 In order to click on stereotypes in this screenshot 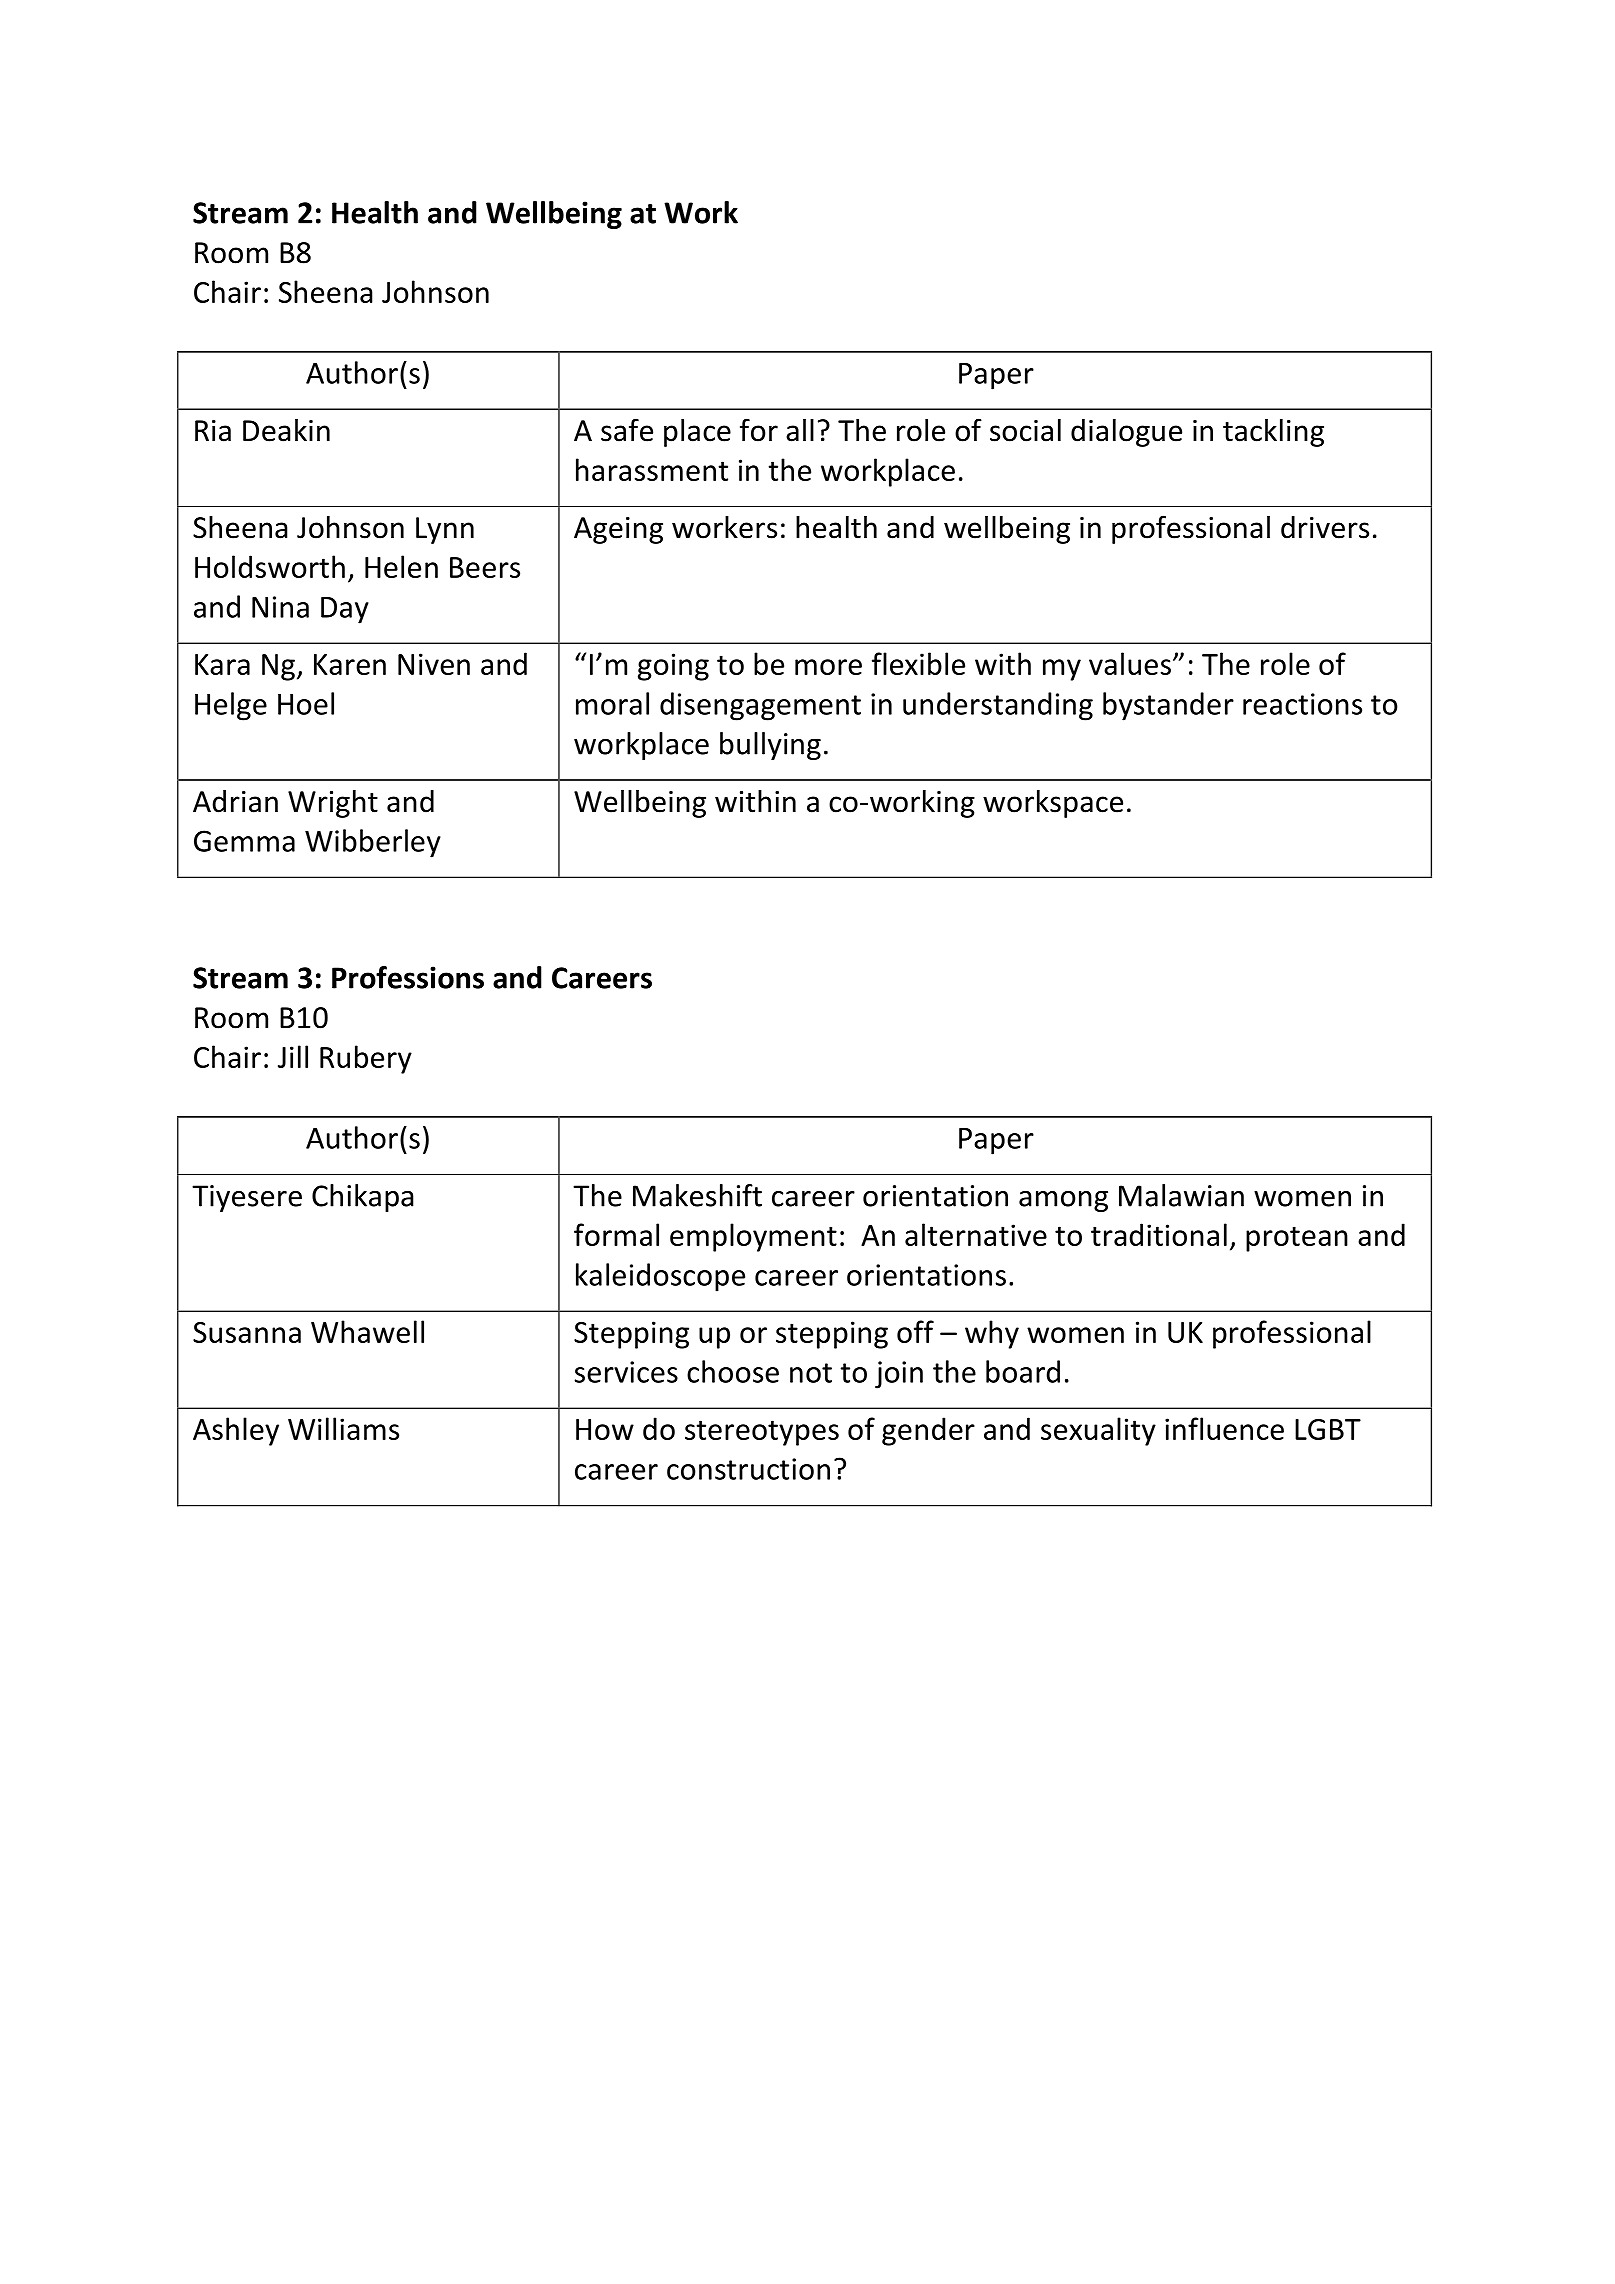, I will do `click(762, 1433)`.
